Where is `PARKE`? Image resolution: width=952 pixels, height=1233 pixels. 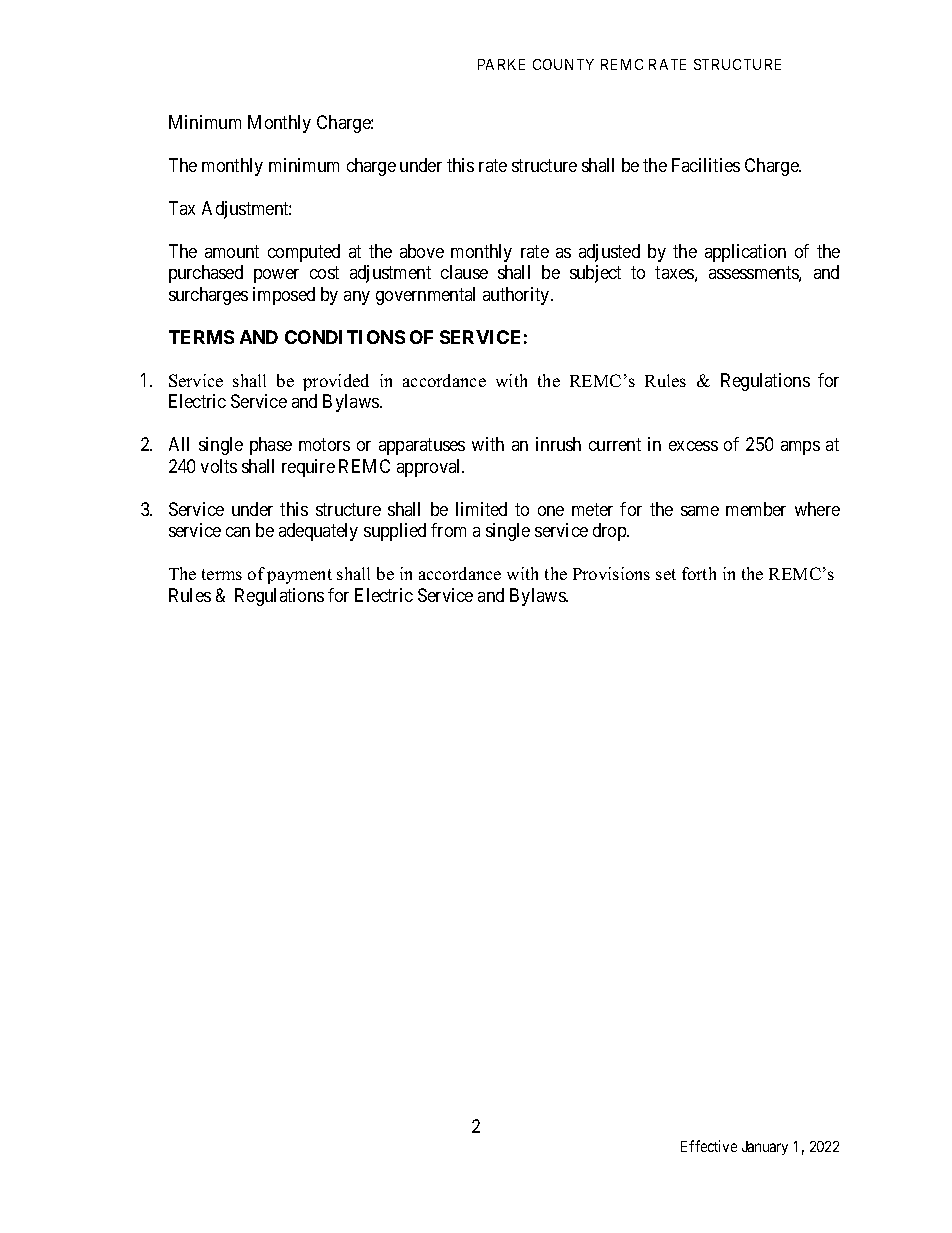 PARKE is located at coordinates (501, 64).
